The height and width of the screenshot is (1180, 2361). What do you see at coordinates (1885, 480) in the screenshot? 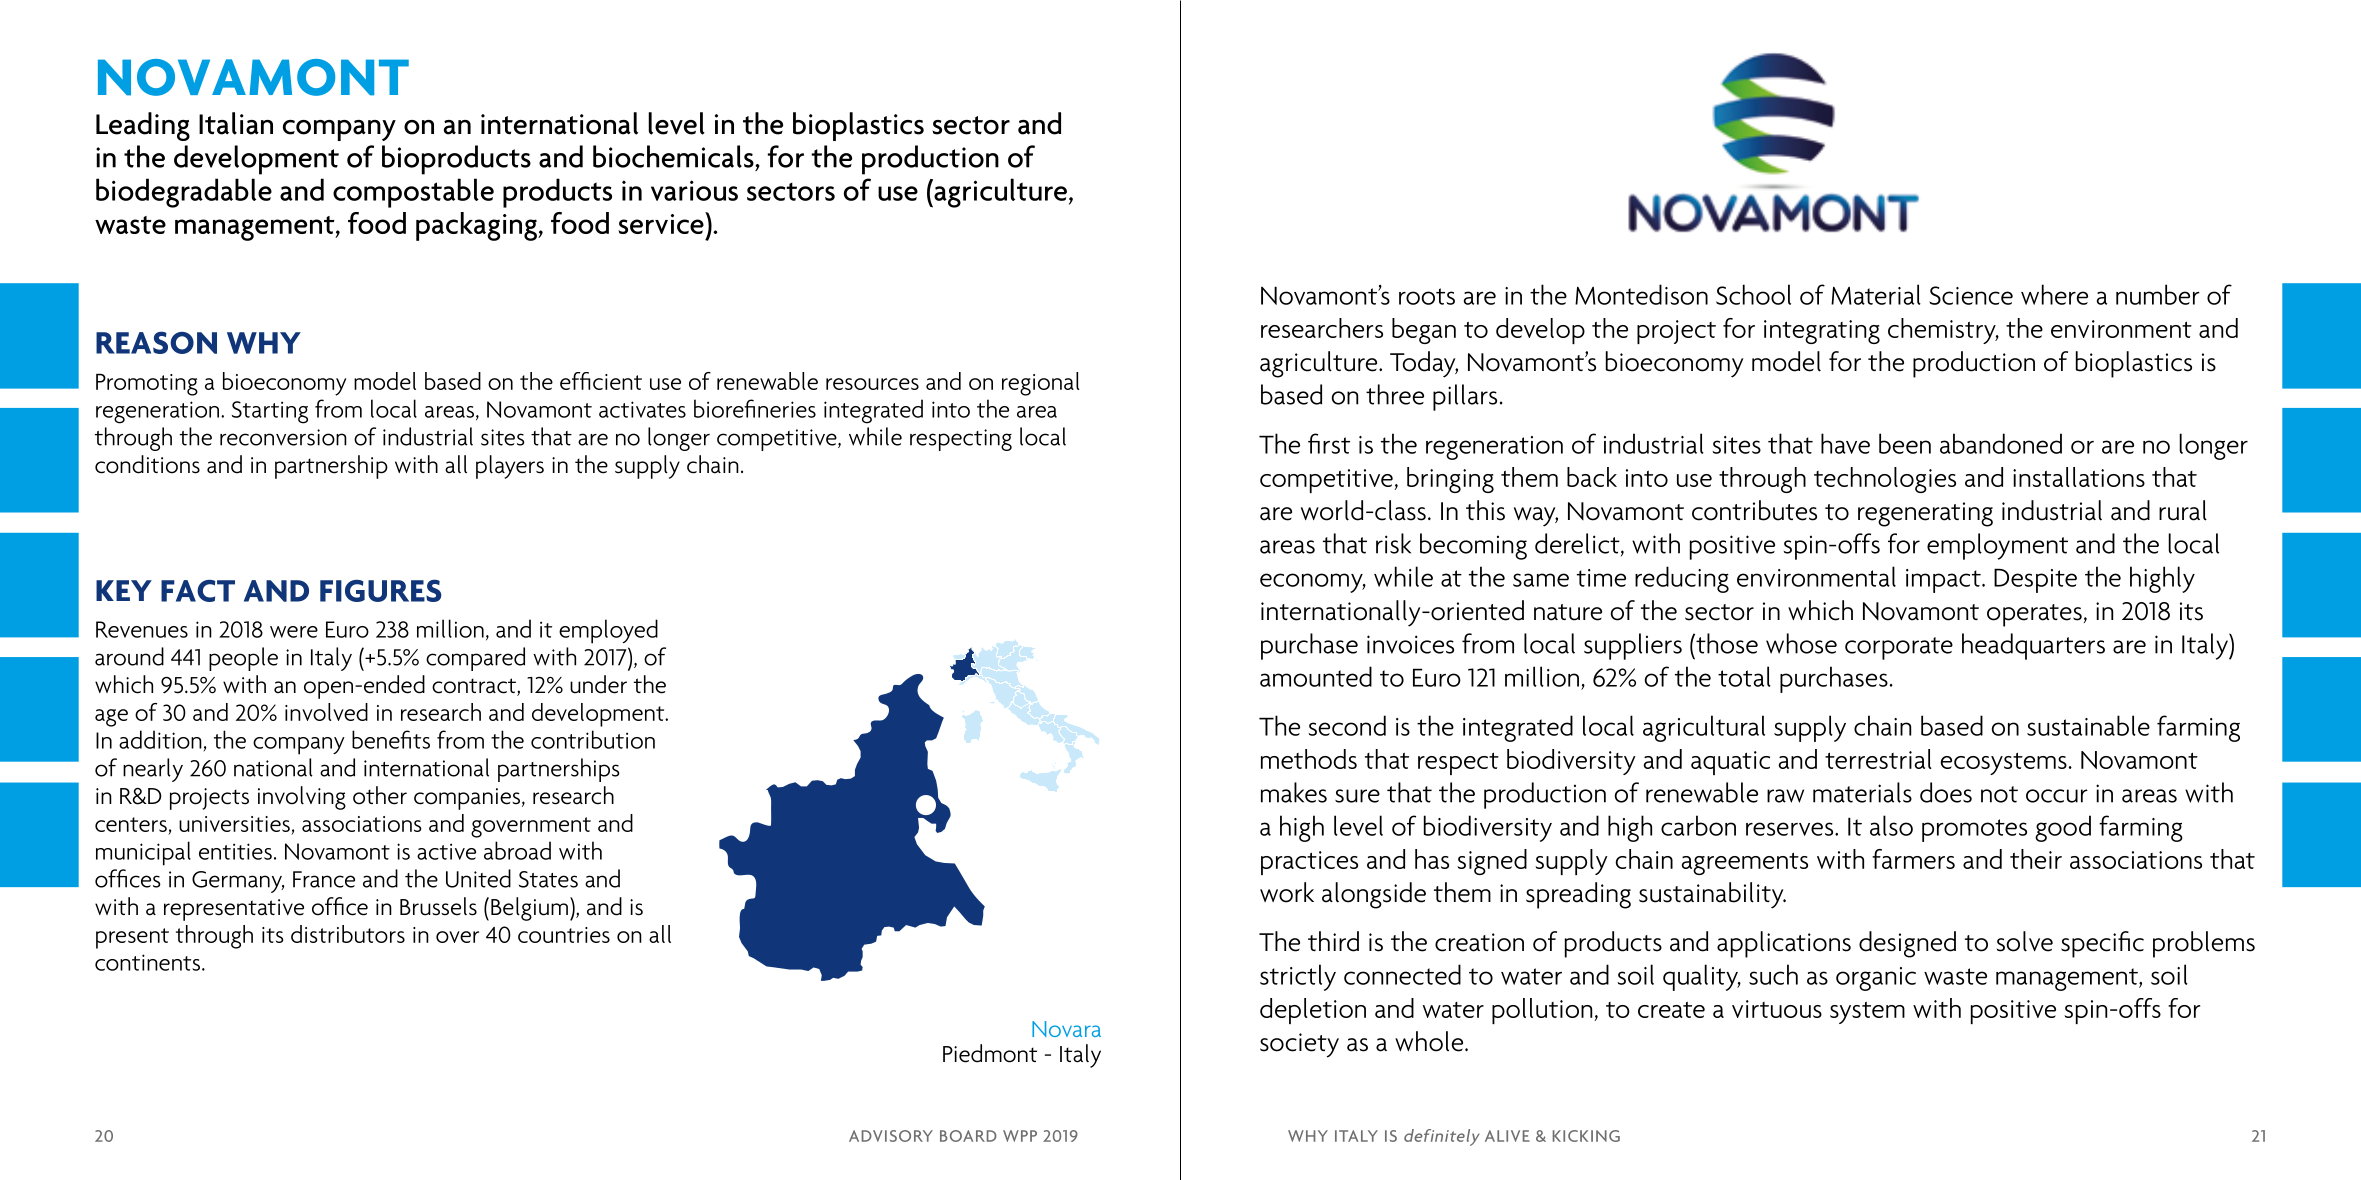
I see `technologies` at bounding box center [1885, 480].
